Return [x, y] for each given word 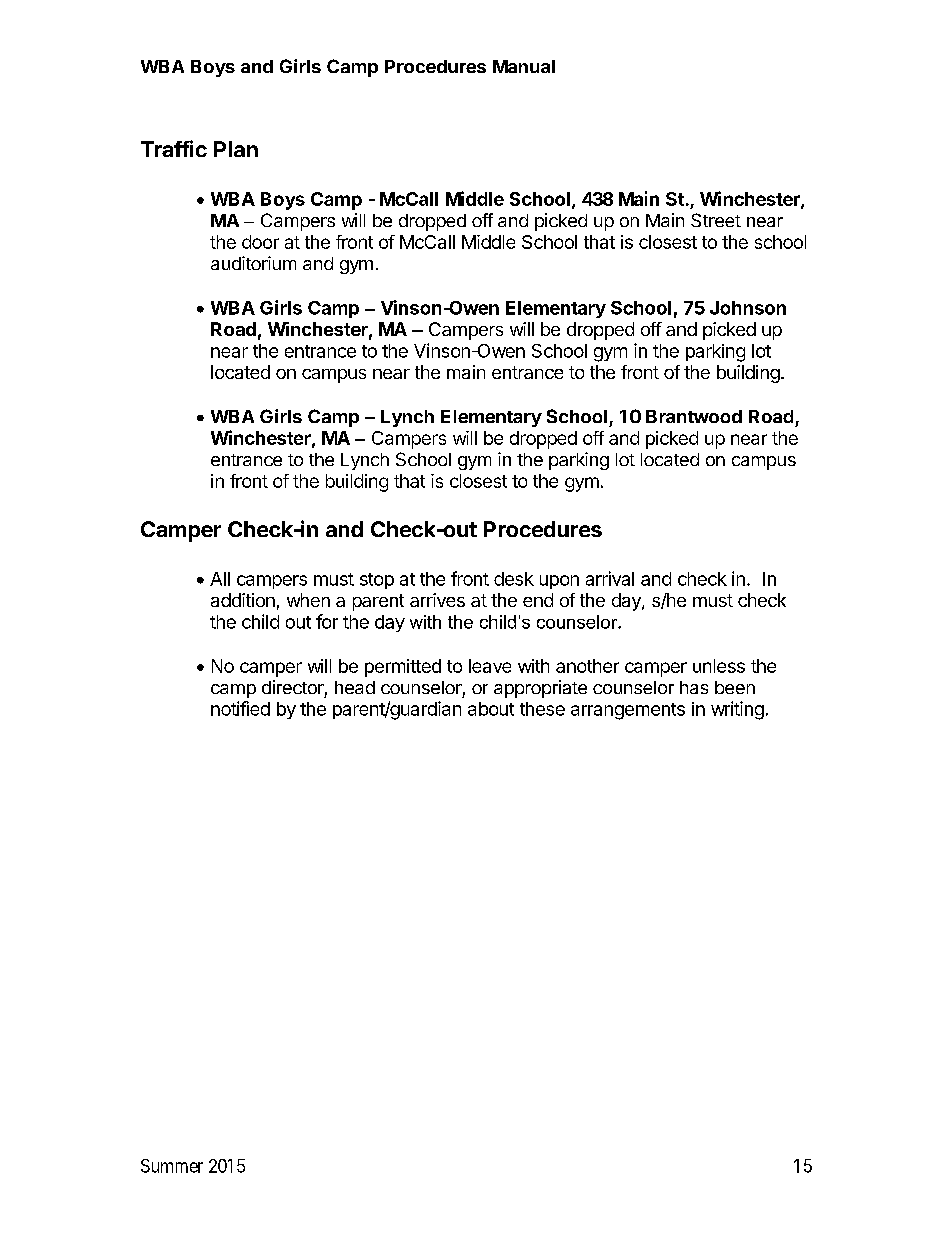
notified [240, 708]
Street [716, 220]
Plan [236, 149]
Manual [524, 66]
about [491, 709]
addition [243, 600]
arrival [610, 578]
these [542, 709]
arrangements [628, 711]
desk [514, 579]
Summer [172, 1166]
